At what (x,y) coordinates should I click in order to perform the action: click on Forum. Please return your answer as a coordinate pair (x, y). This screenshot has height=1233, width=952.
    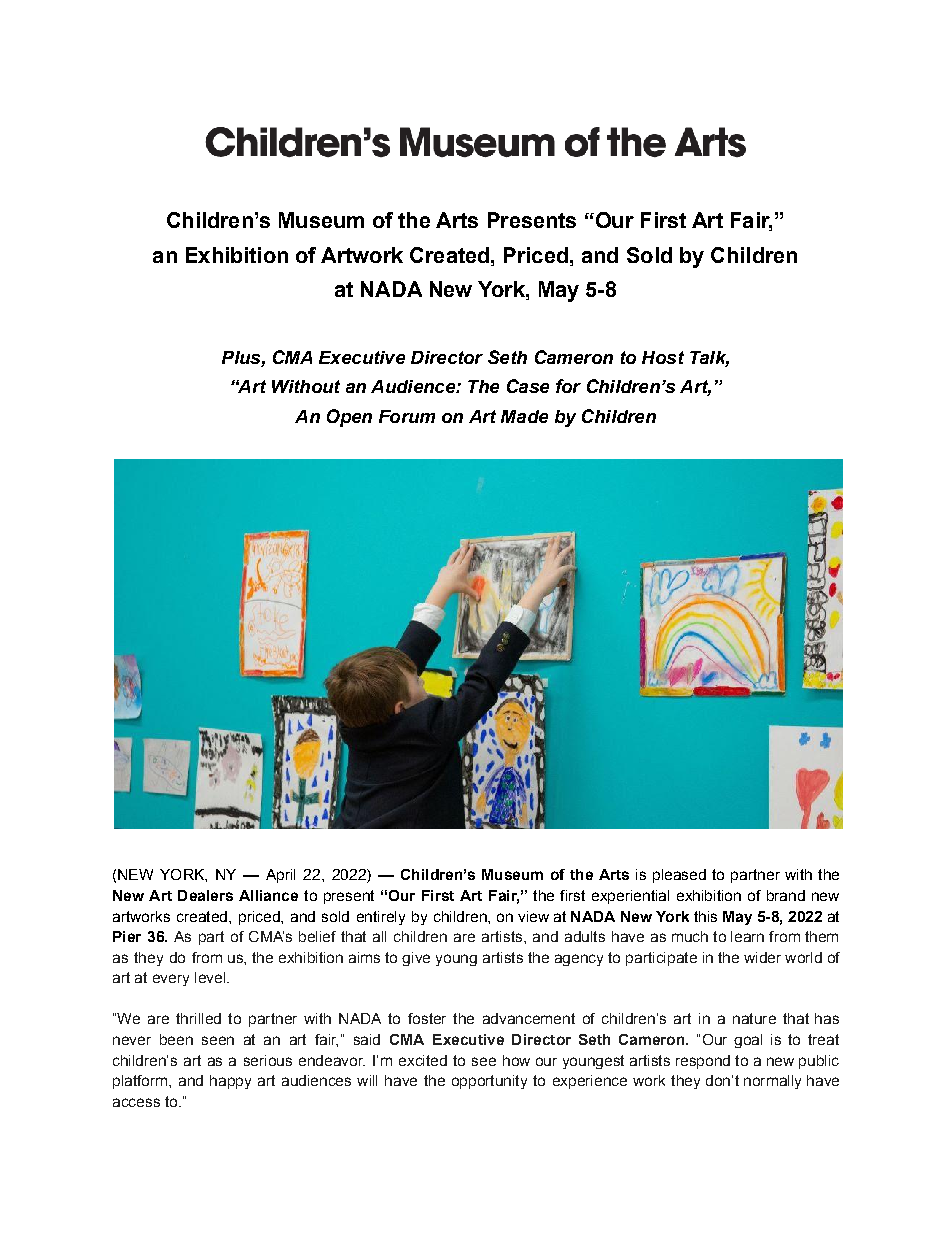
    Looking at the image, I should click on (407, 416).
